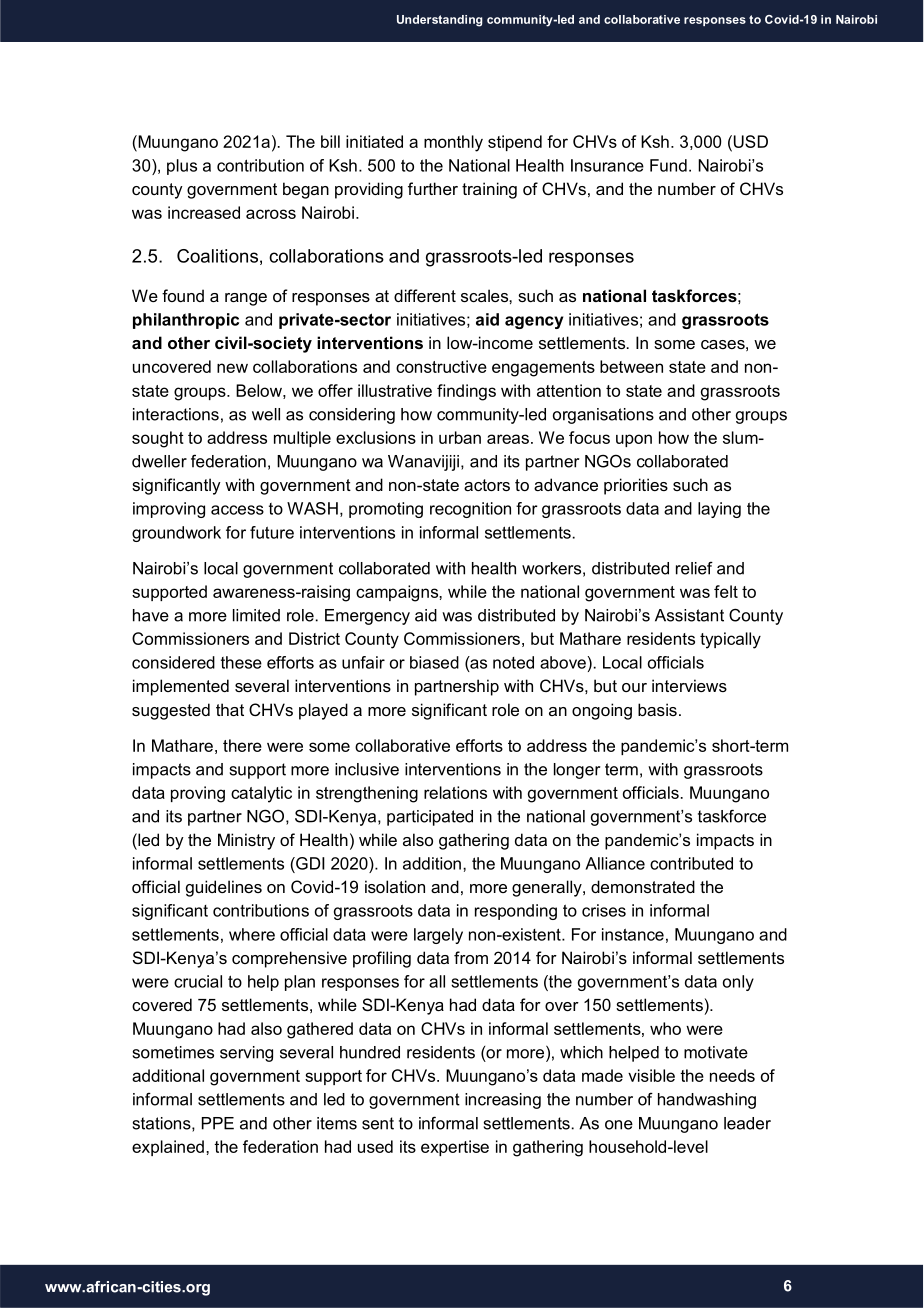 The height and width of the screenshot is (1308, 924). Describe the element at coordinates (182, 167) in the screenshot. I see `plus` at that location.
